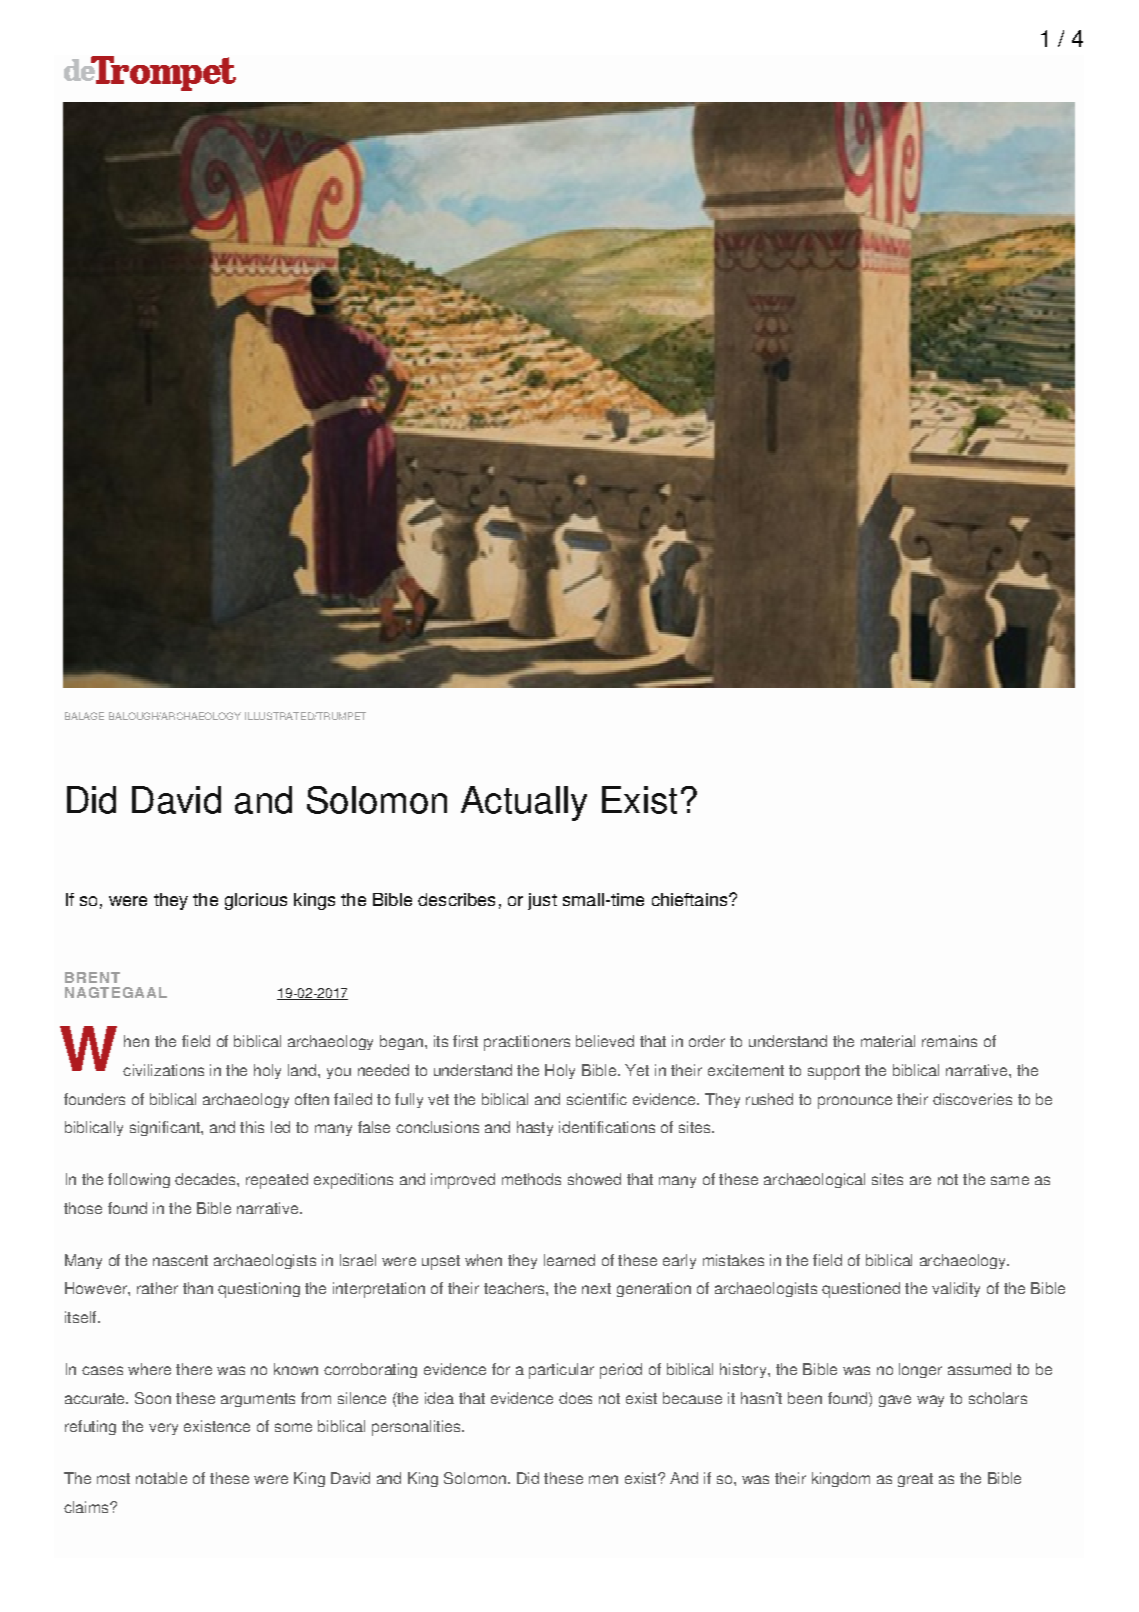 This screenshot has width=1139, height=1612. Describe the element at coordinates (206, 1179) in the screenshot. I see `decades` at that location.
